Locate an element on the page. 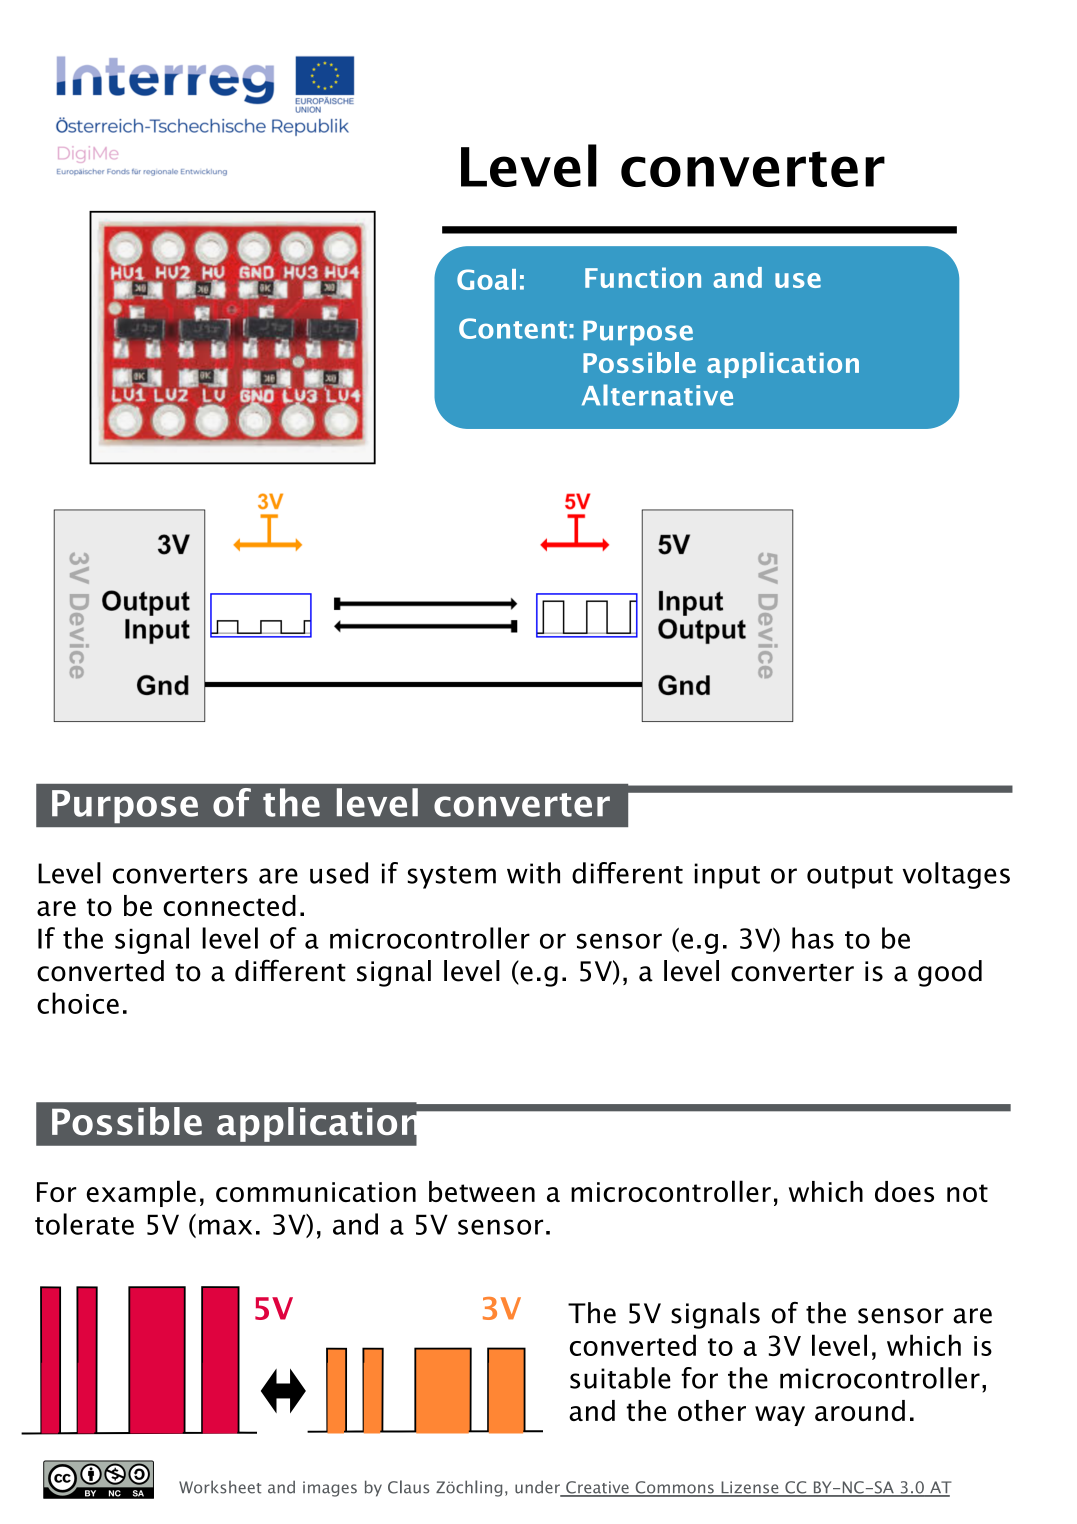 This page has height=1524, width=1077. under is located at coordinates (538, 1488).
